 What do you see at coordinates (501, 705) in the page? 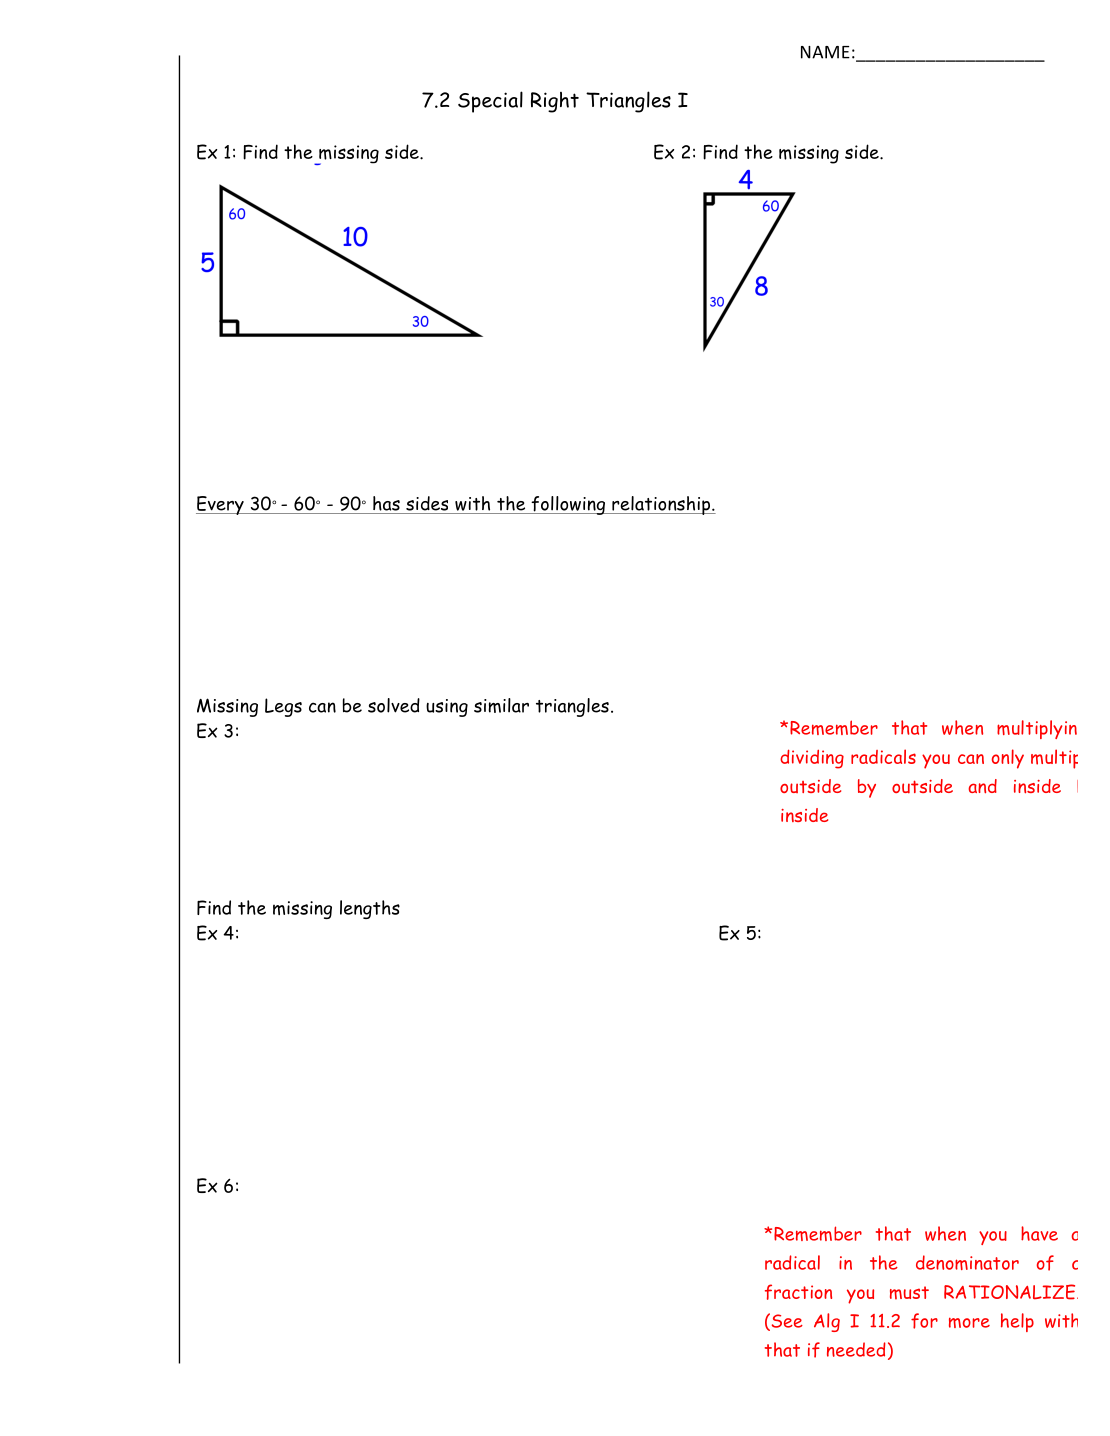
I see `similar` at bounding box center [501, 705].
